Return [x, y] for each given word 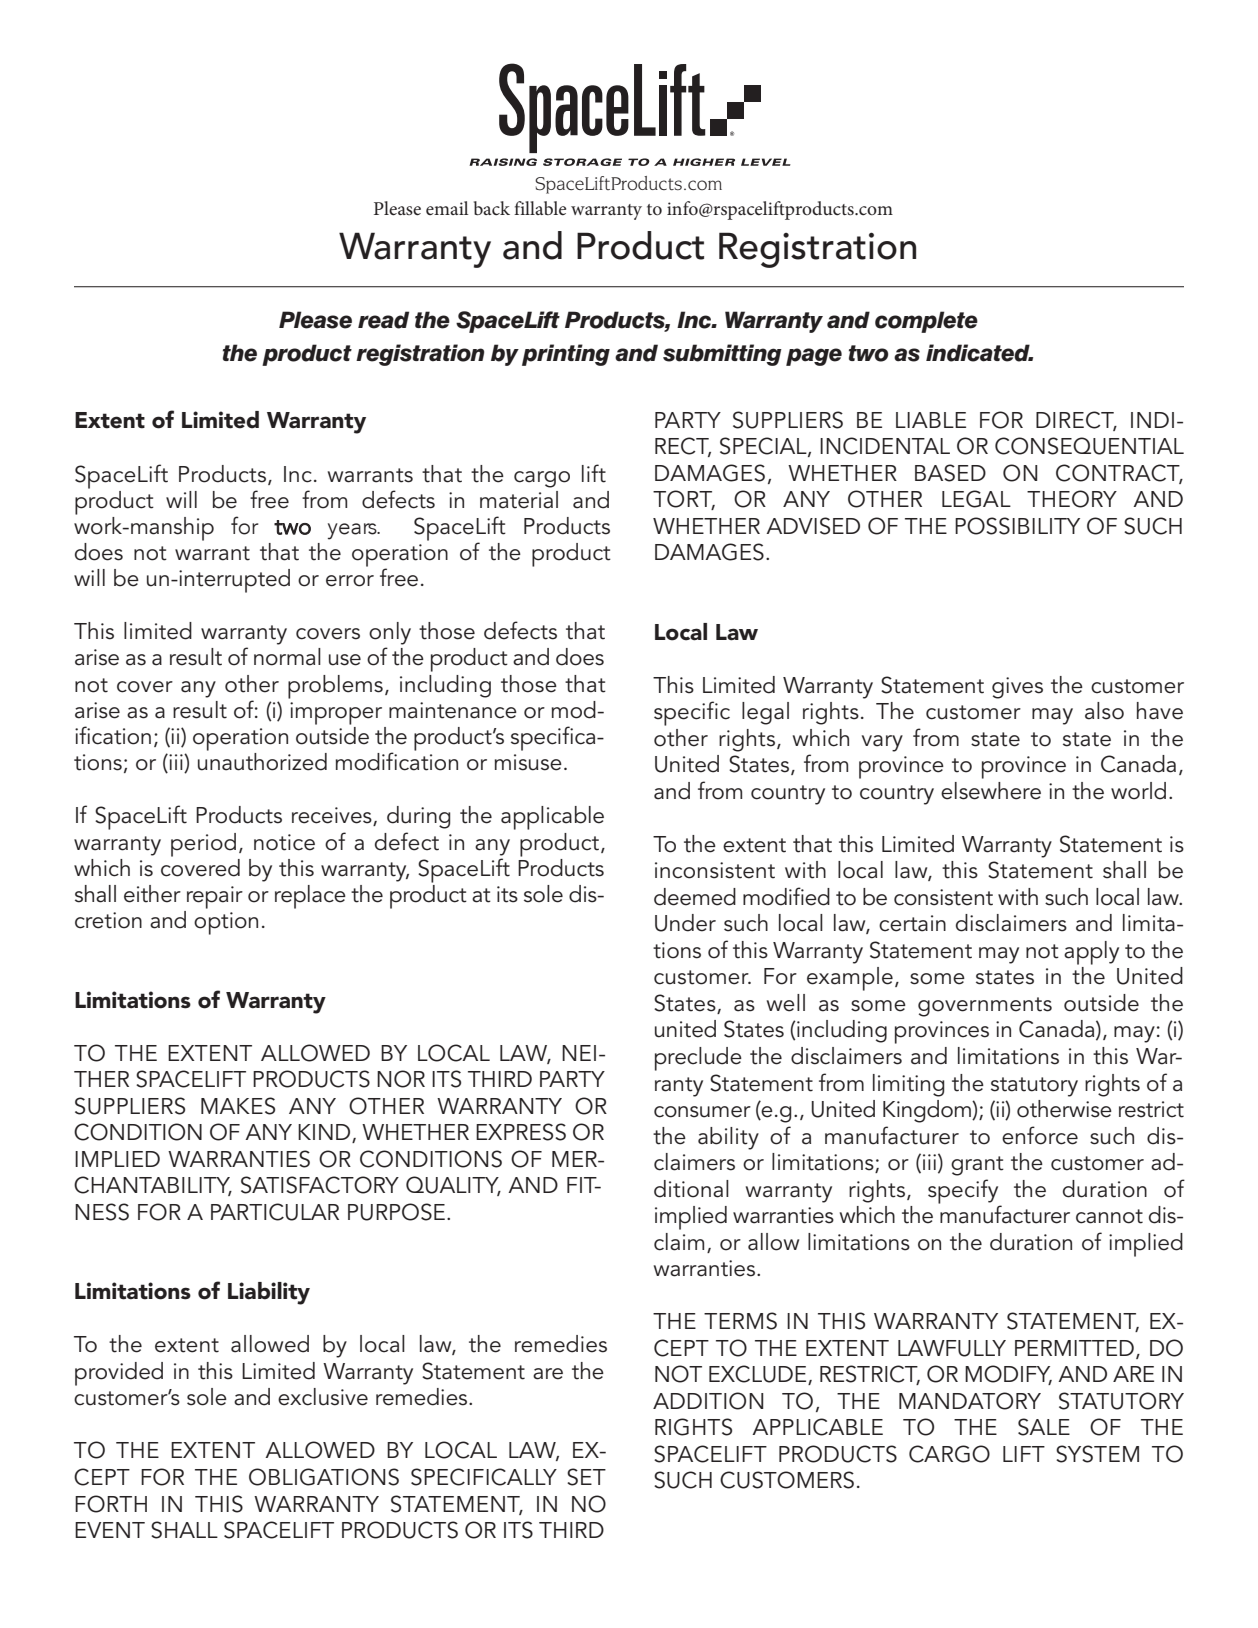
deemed [695, 897]
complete [926, 322]
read [383, 320]
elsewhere [991, 791]
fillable [540, 208]
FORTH [111, 1504]
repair [215, 897]
